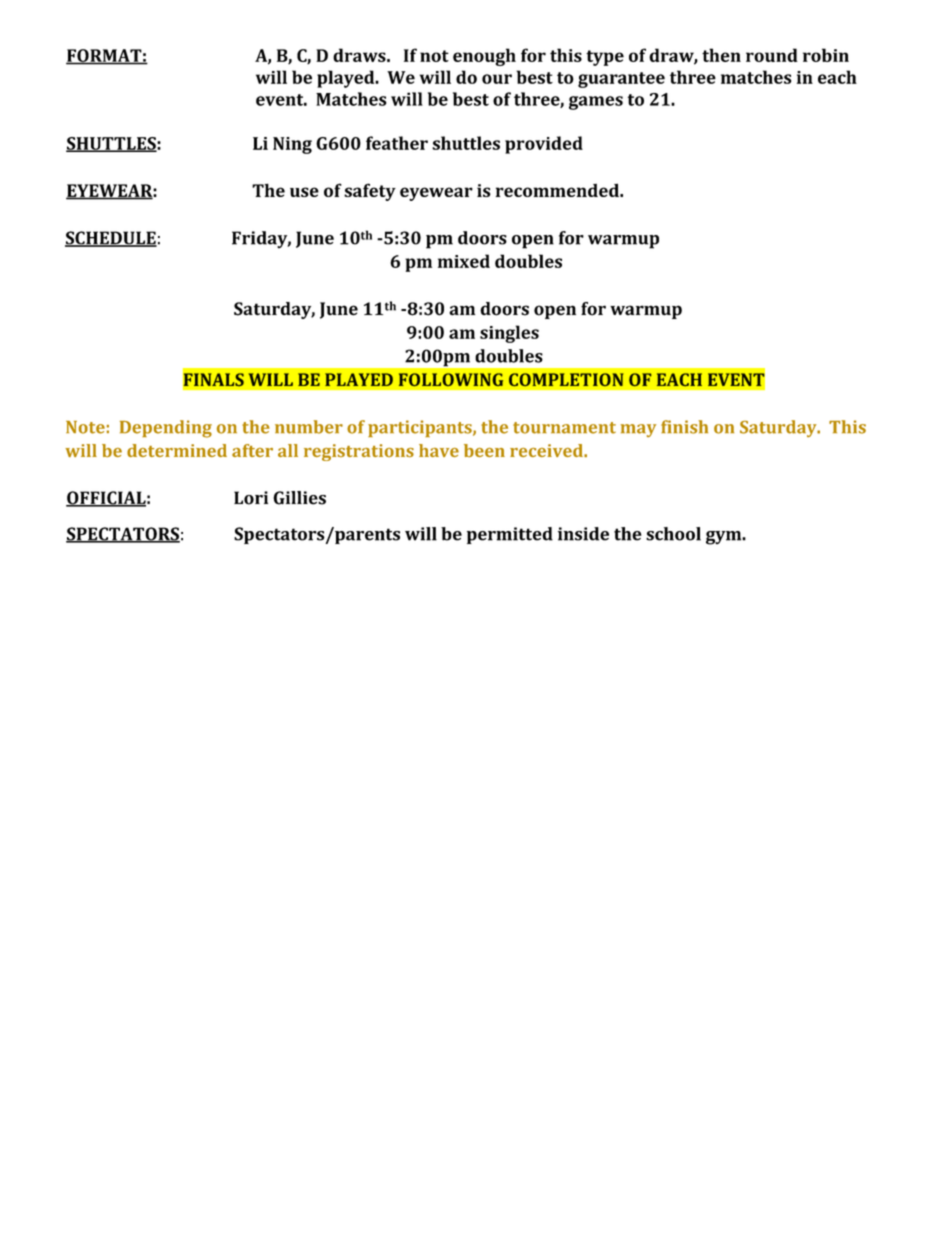 The height and width of the page is (1233, 952). Describe the element at coordinates (721, 55) in the page. I see `then` at that location.
